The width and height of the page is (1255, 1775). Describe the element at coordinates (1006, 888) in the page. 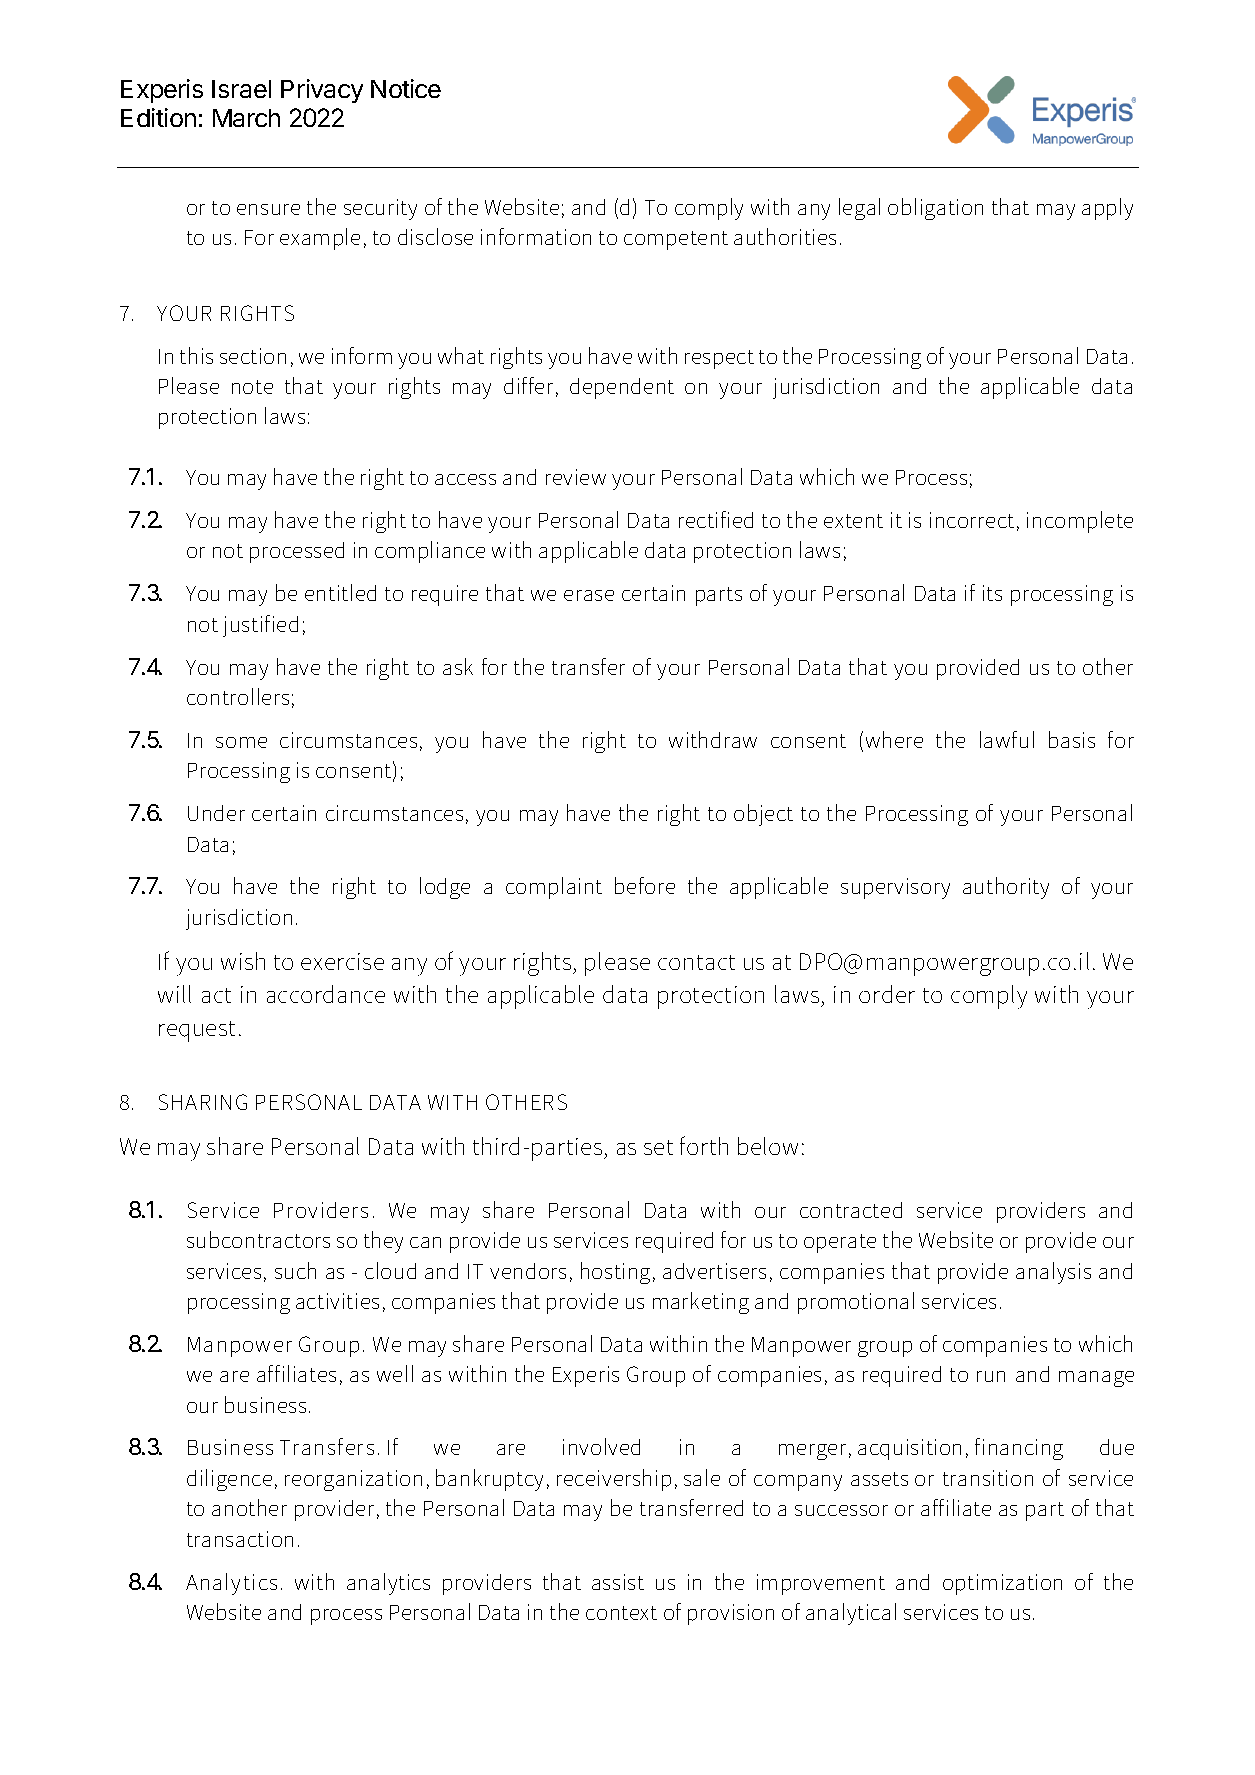

I see `authority` at that location.
